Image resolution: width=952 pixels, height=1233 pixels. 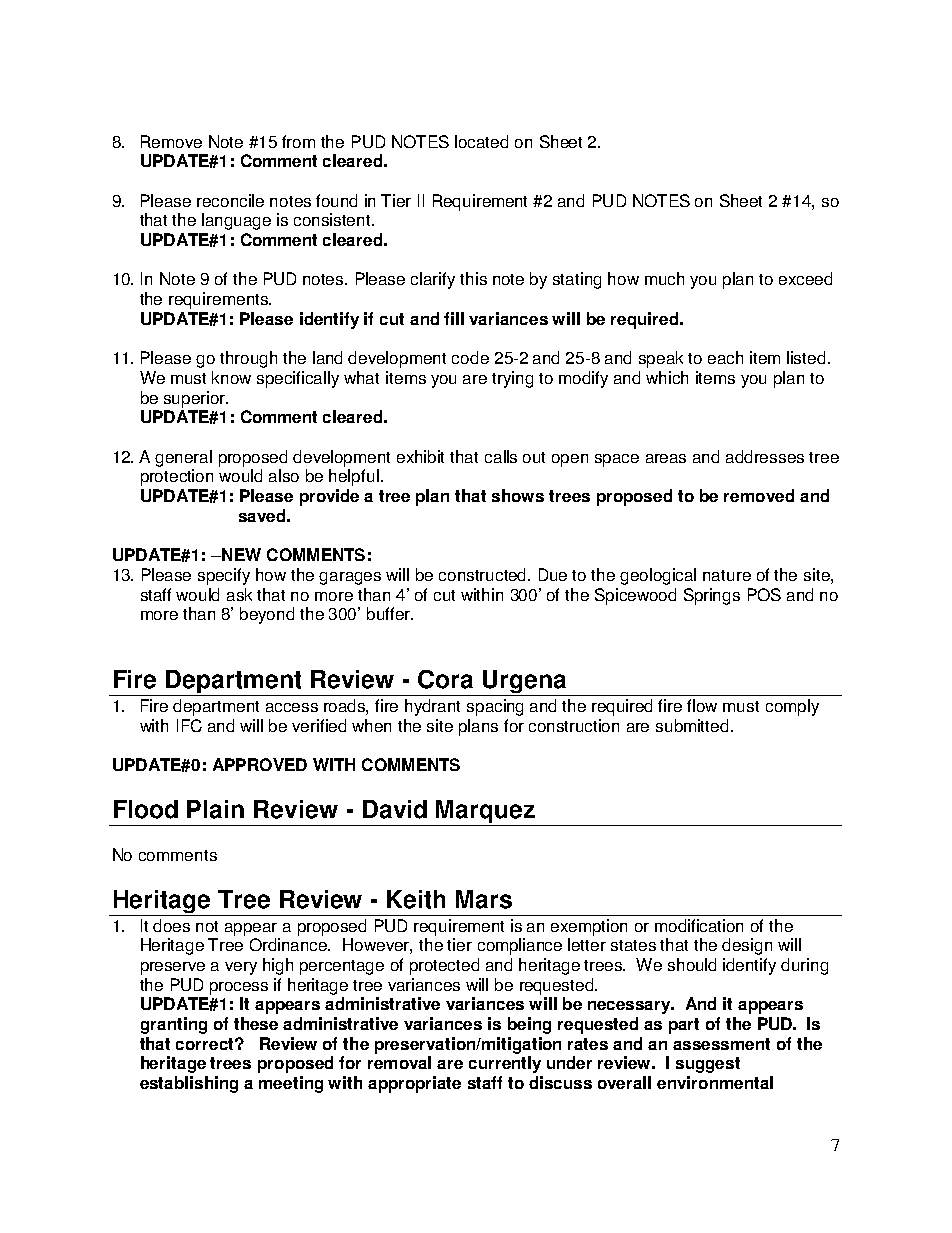 I want to click on much, so click(x=664, y=278).
